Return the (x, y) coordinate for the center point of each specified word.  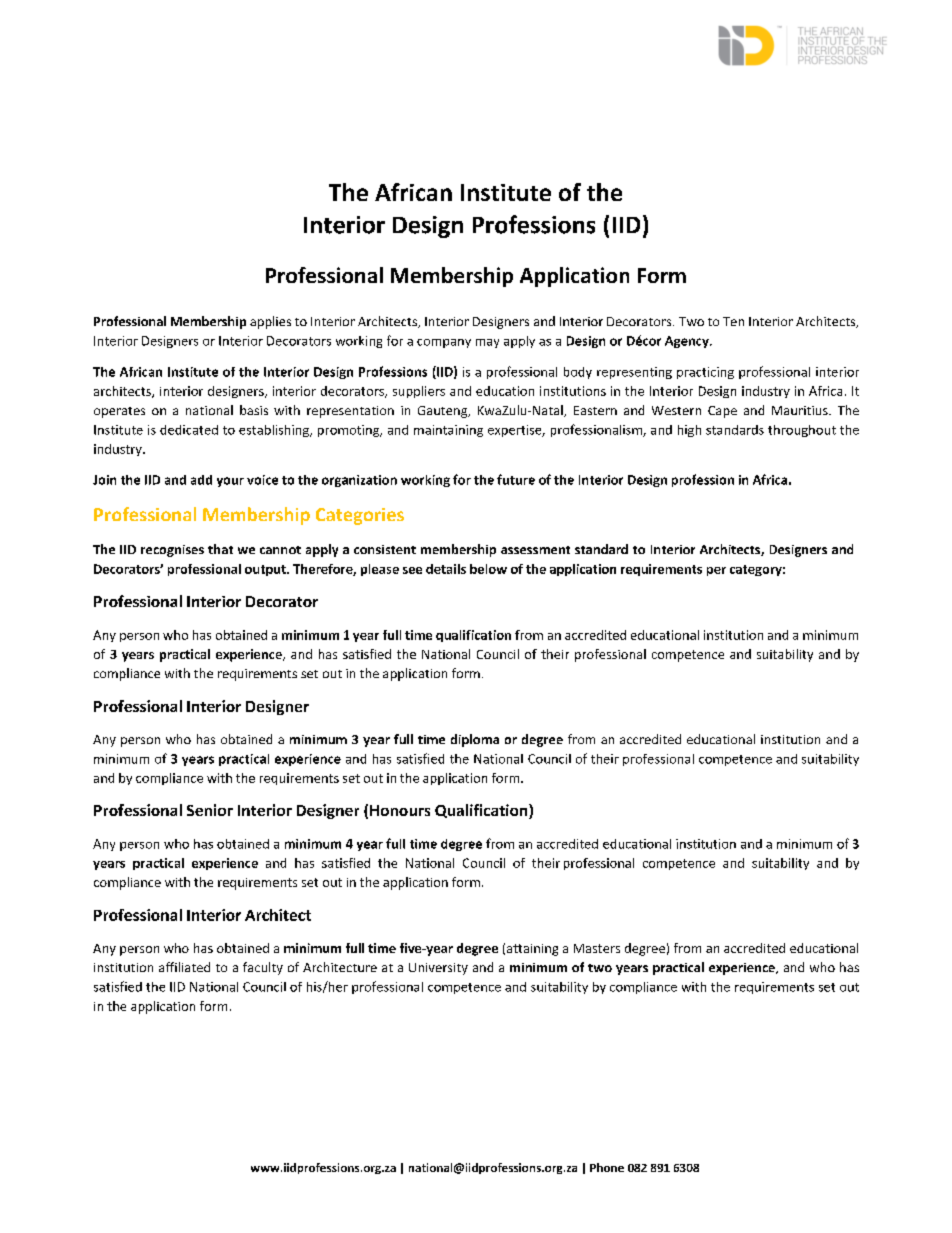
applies (270, 322)
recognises (172, 551)
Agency (688, 342)
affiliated (184, 967)
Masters (597, 948)
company (444, 343)
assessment (535, 550)
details (446, 569)
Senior (210, 810)
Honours (400, 810)
